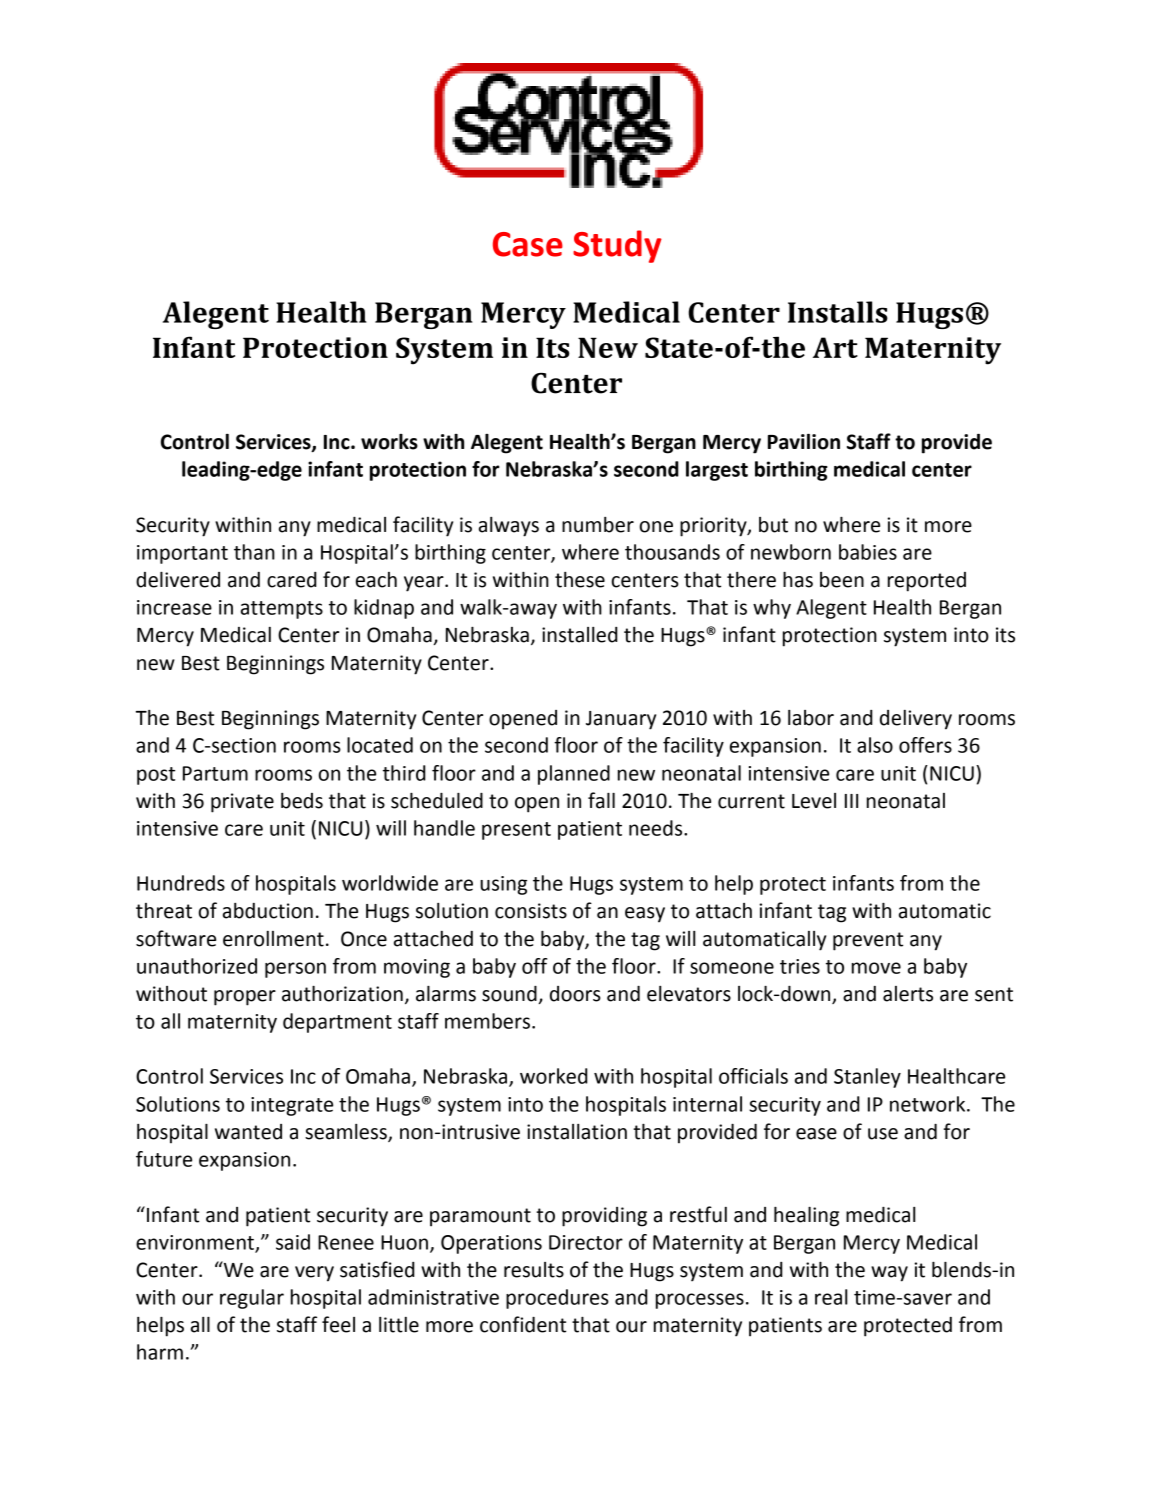 This screenshot has width=1153, height=1492. What do you see at coordinates (292, 1106) in the screenshot?
I see `integrate` at bounding box center [292, 1106].
